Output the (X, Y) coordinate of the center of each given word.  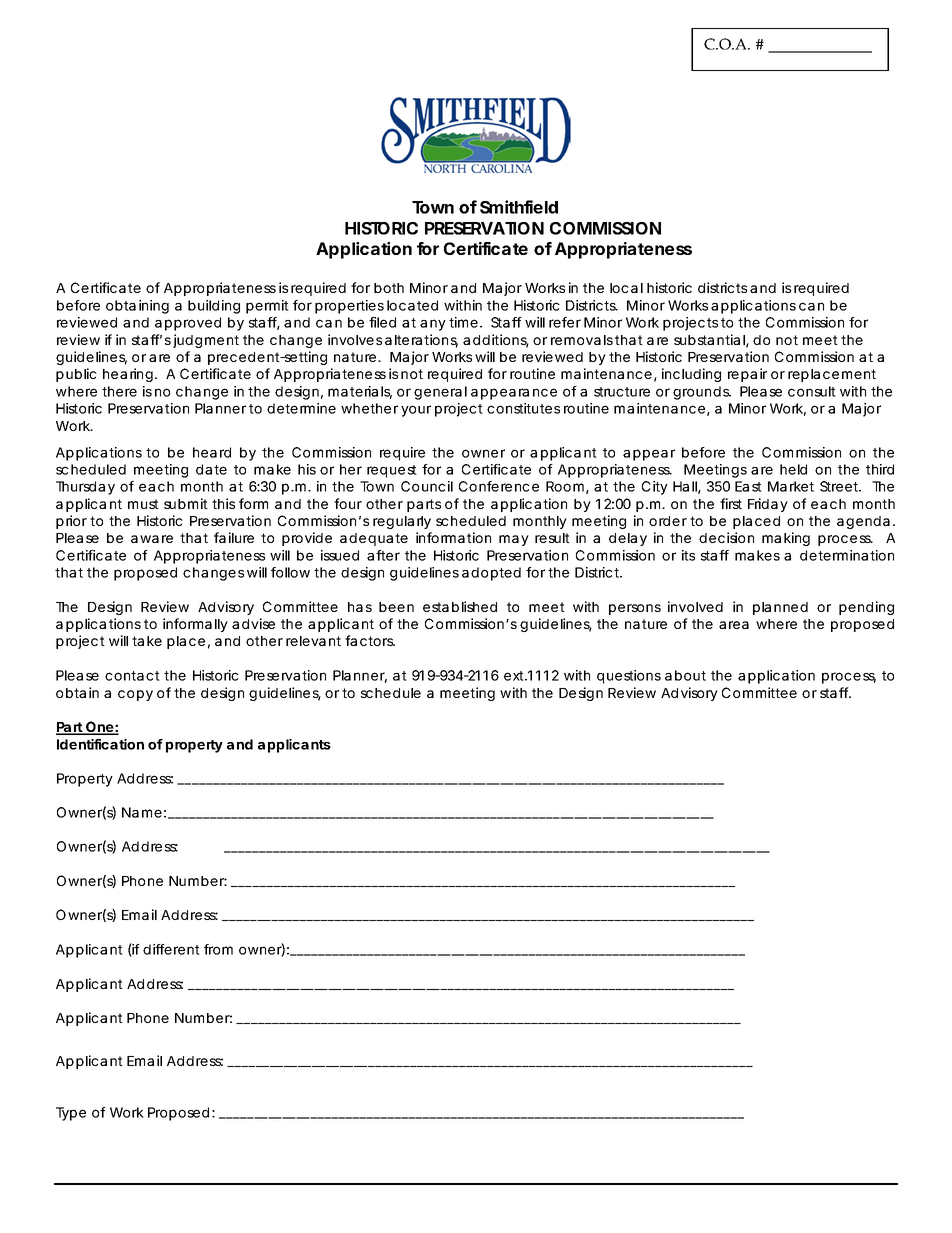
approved (188, 324)
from (218, 949)
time (463, 322)
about (685, 675)
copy (135, 695)
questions (629, 677)
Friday (768, 505)
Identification (100, 744)
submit (186, 503)
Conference (499, 486)
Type (71, 1114)
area (734, 625)
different (171, 949)
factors (370, 640)
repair (747, 375)
